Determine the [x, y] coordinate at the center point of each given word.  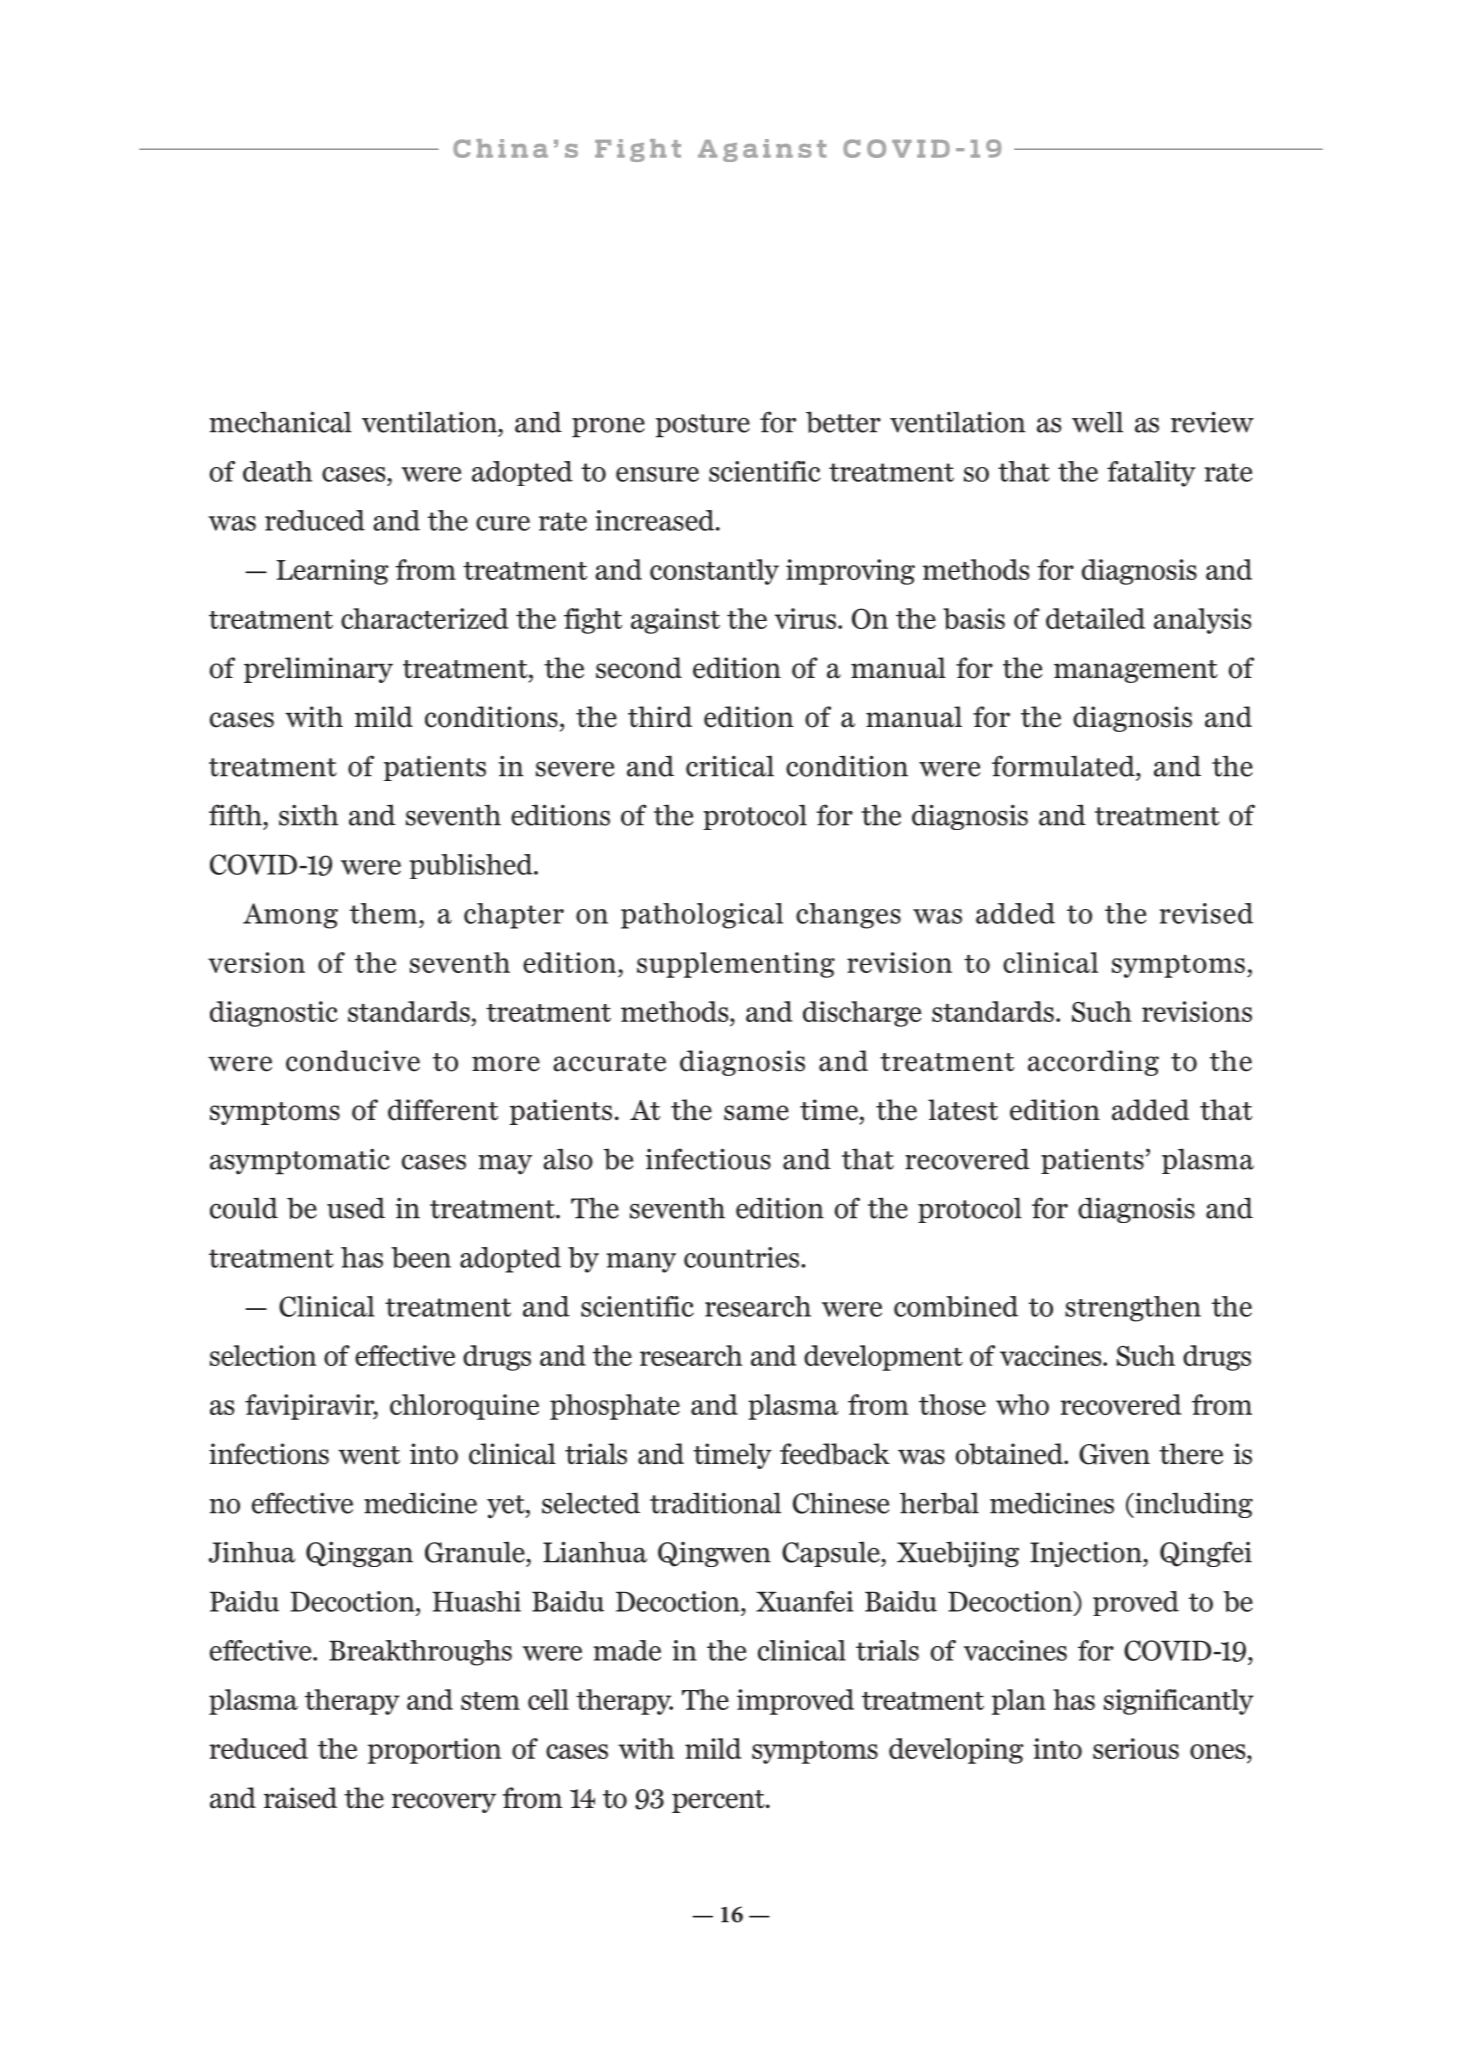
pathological [702, 916]
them [385, 913]
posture [703, 426]
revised [1206, 913]
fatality [1151, 474]
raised [300, 1798]
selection [263, 1355]
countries [743, 1257]
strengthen [1133, 1309]
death [277, 471]
